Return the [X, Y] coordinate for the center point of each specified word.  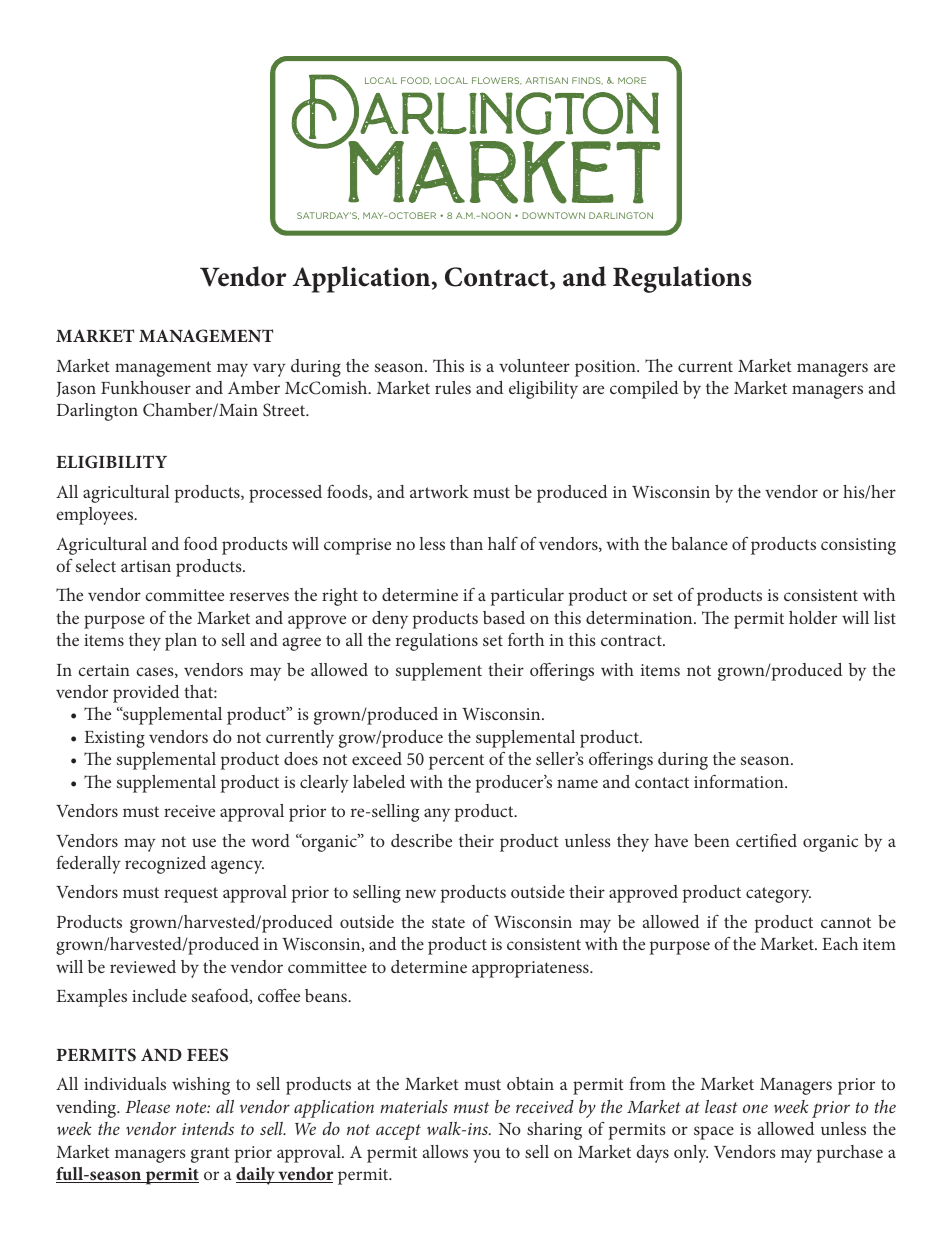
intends [208, 1128]
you [487, 1156]
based [504, 617]
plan [181, 642]
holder [813, 617]
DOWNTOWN [553, 215]
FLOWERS [497, 81]
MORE [632, 80]
